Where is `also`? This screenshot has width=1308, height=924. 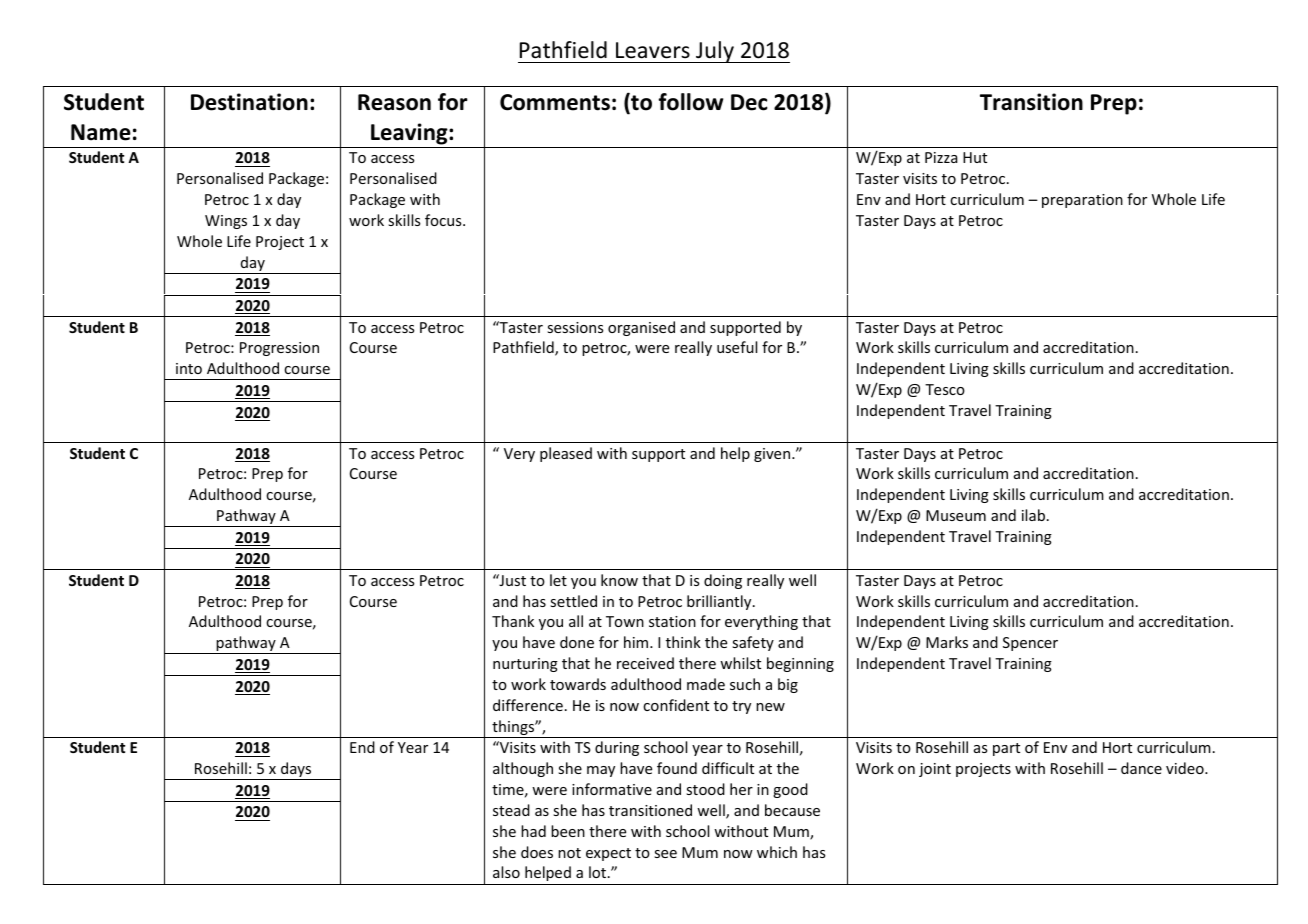 also is located at coordinates (506, 872).
